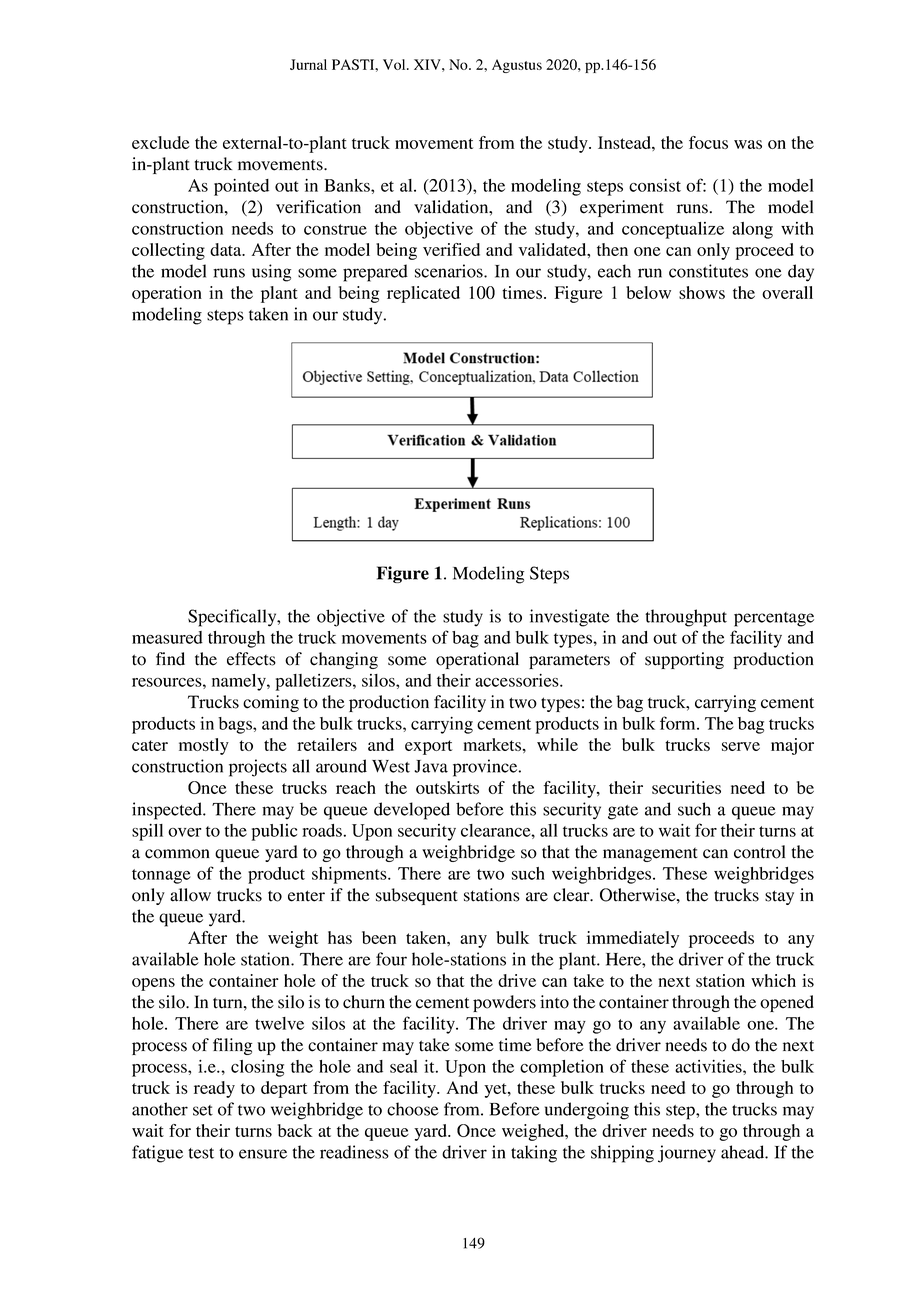 The width and height of the screenshot is (924, 1308). What do you see at coordinates (271, 273) in the screenshot?
I see `using` at bounding box center [271, 273].
